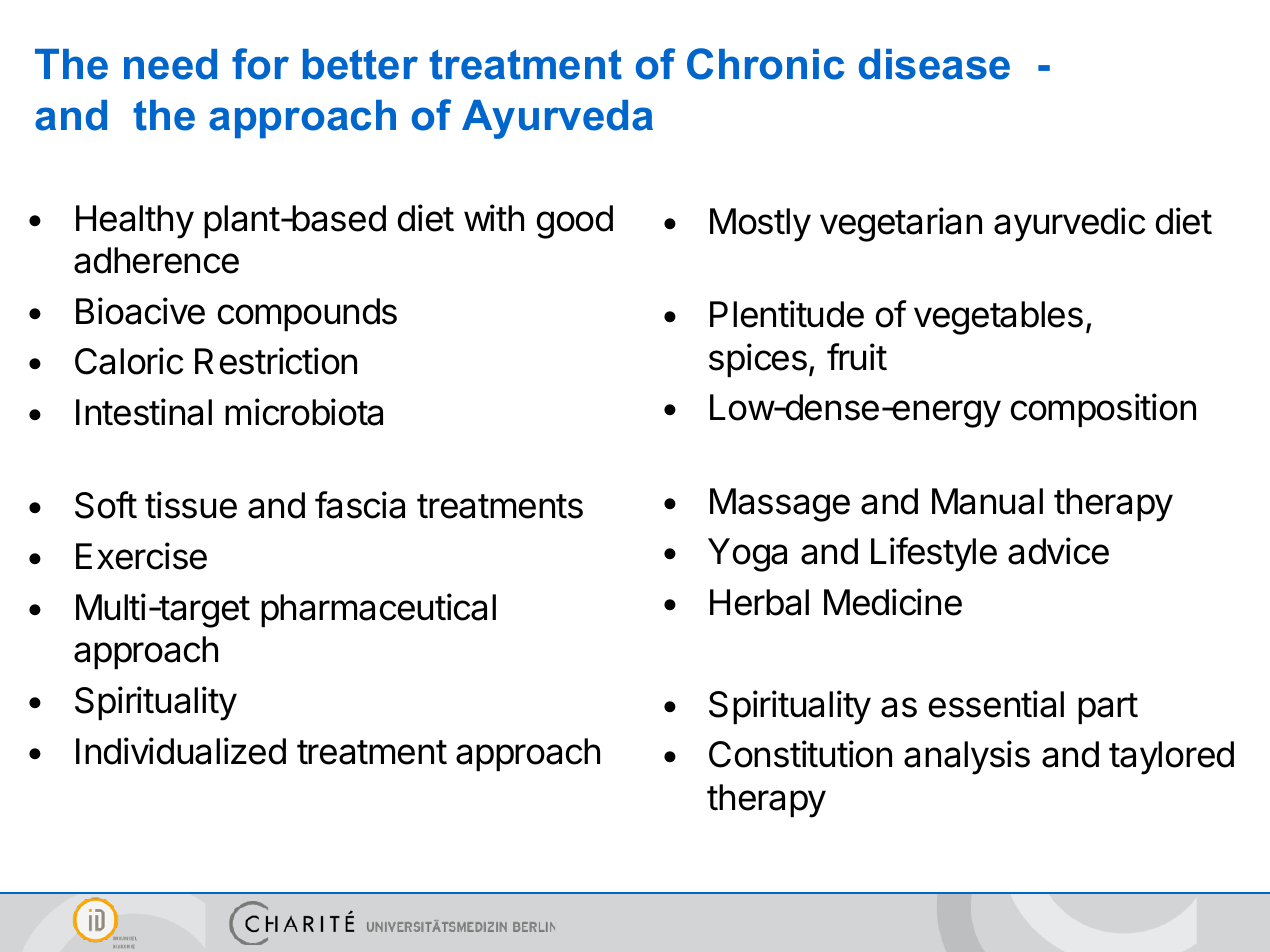 This screenshot has width=1270, height=952. What do you see at coordinates (800, 754) in the screenshot?
I see `Constitution` at bounding box center [800, 754].
